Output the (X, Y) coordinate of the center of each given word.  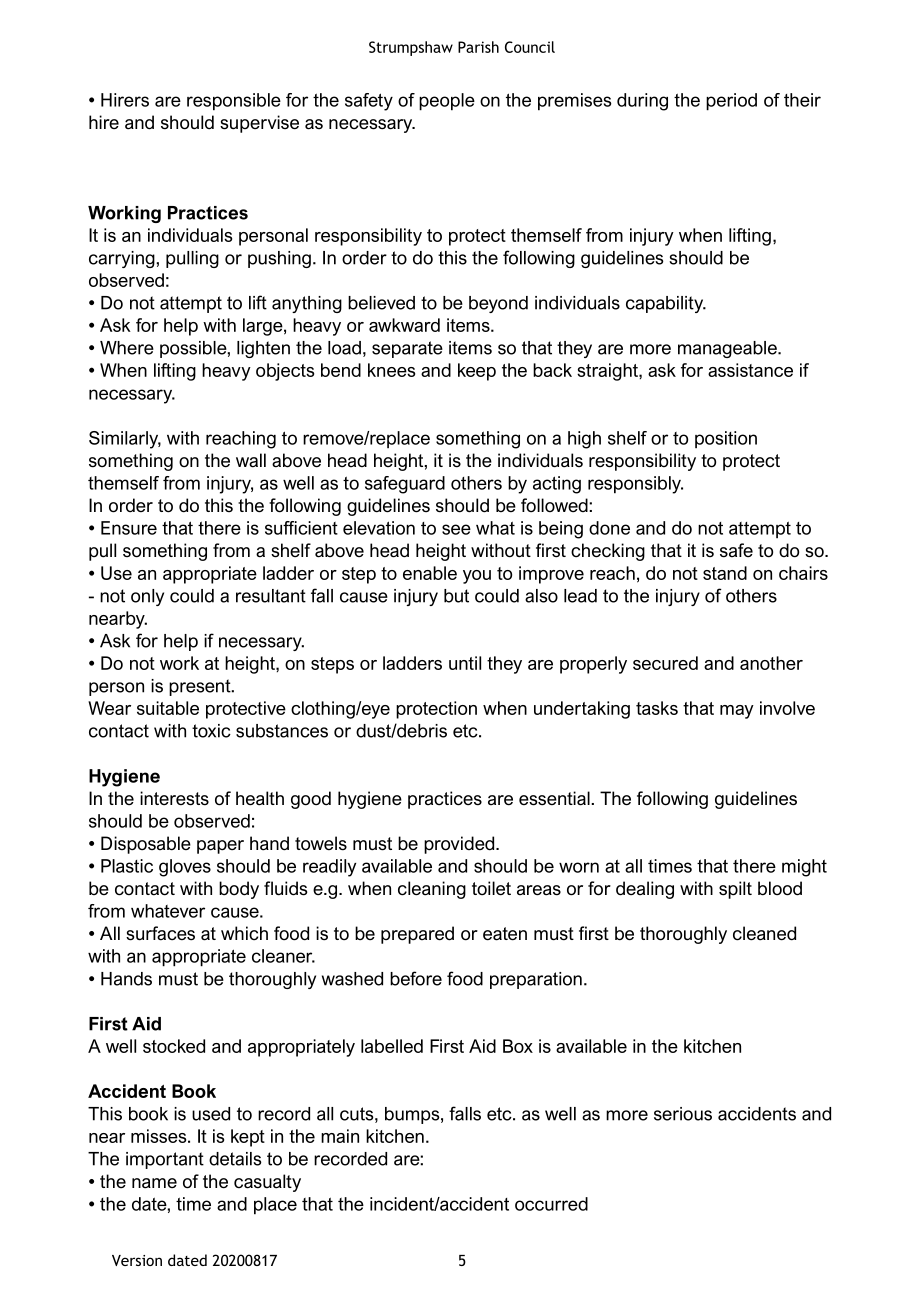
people (447, 102)
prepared (417, 935)
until (465, 663)
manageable (728, 349)
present (201, 687)
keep (477, 372)
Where (127, 348)
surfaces (160, 933)
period (731, 102)
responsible (234, 102)
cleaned (764, 933)
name (154, 1183)
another (771, 663)
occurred (551, 1204)
